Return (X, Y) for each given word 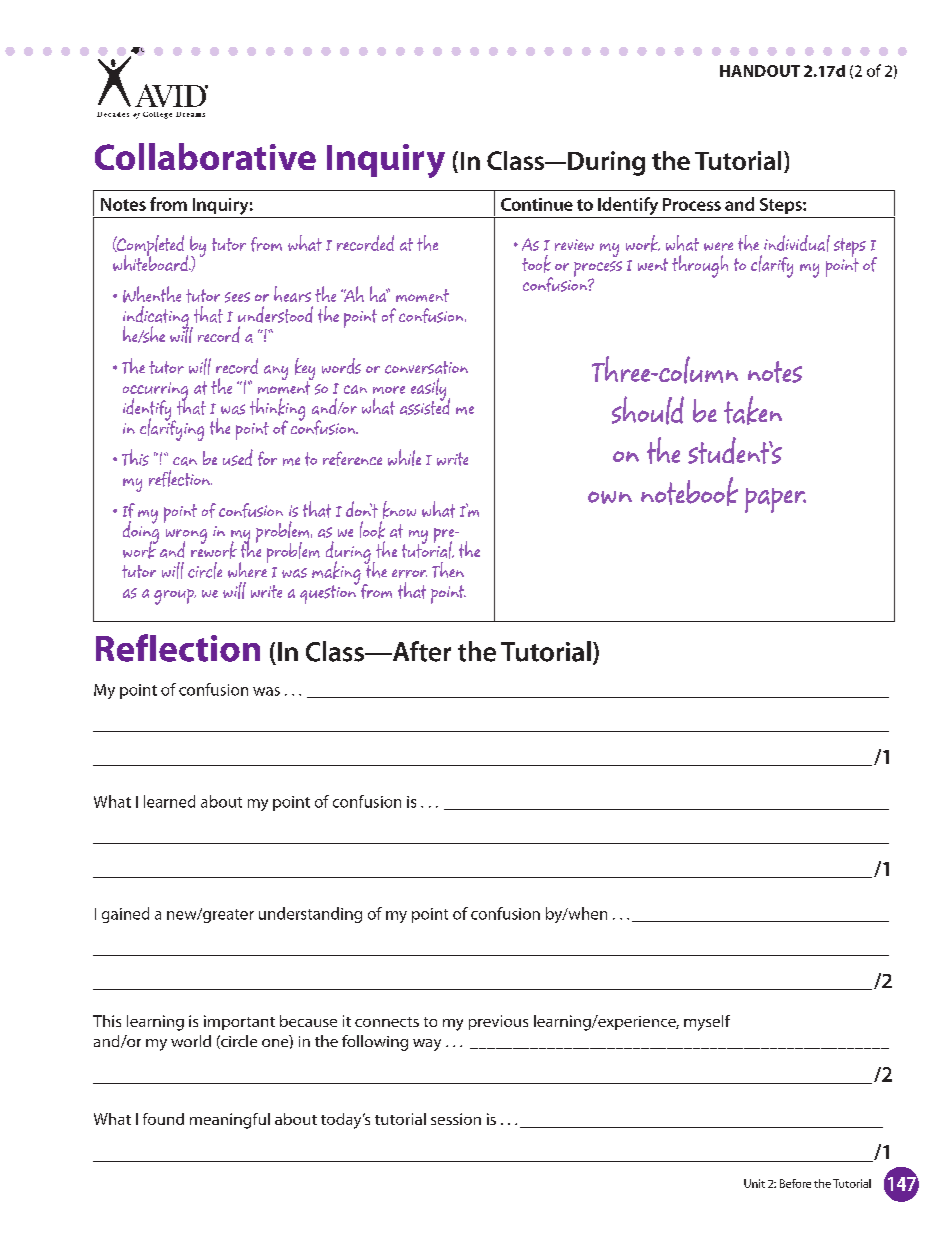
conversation (426, 367)
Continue (537, 204)
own (610, 497)
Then (448, 570)
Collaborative (205, 156)
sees (237, 297)
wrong (186, 537)
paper (775, 500)
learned (169, 801)
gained (125, 915)
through (700, 266)
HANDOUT (760, 71)
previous (498, 1022)
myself (707, 1023)
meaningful (230, 1121)
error (409, 573)
